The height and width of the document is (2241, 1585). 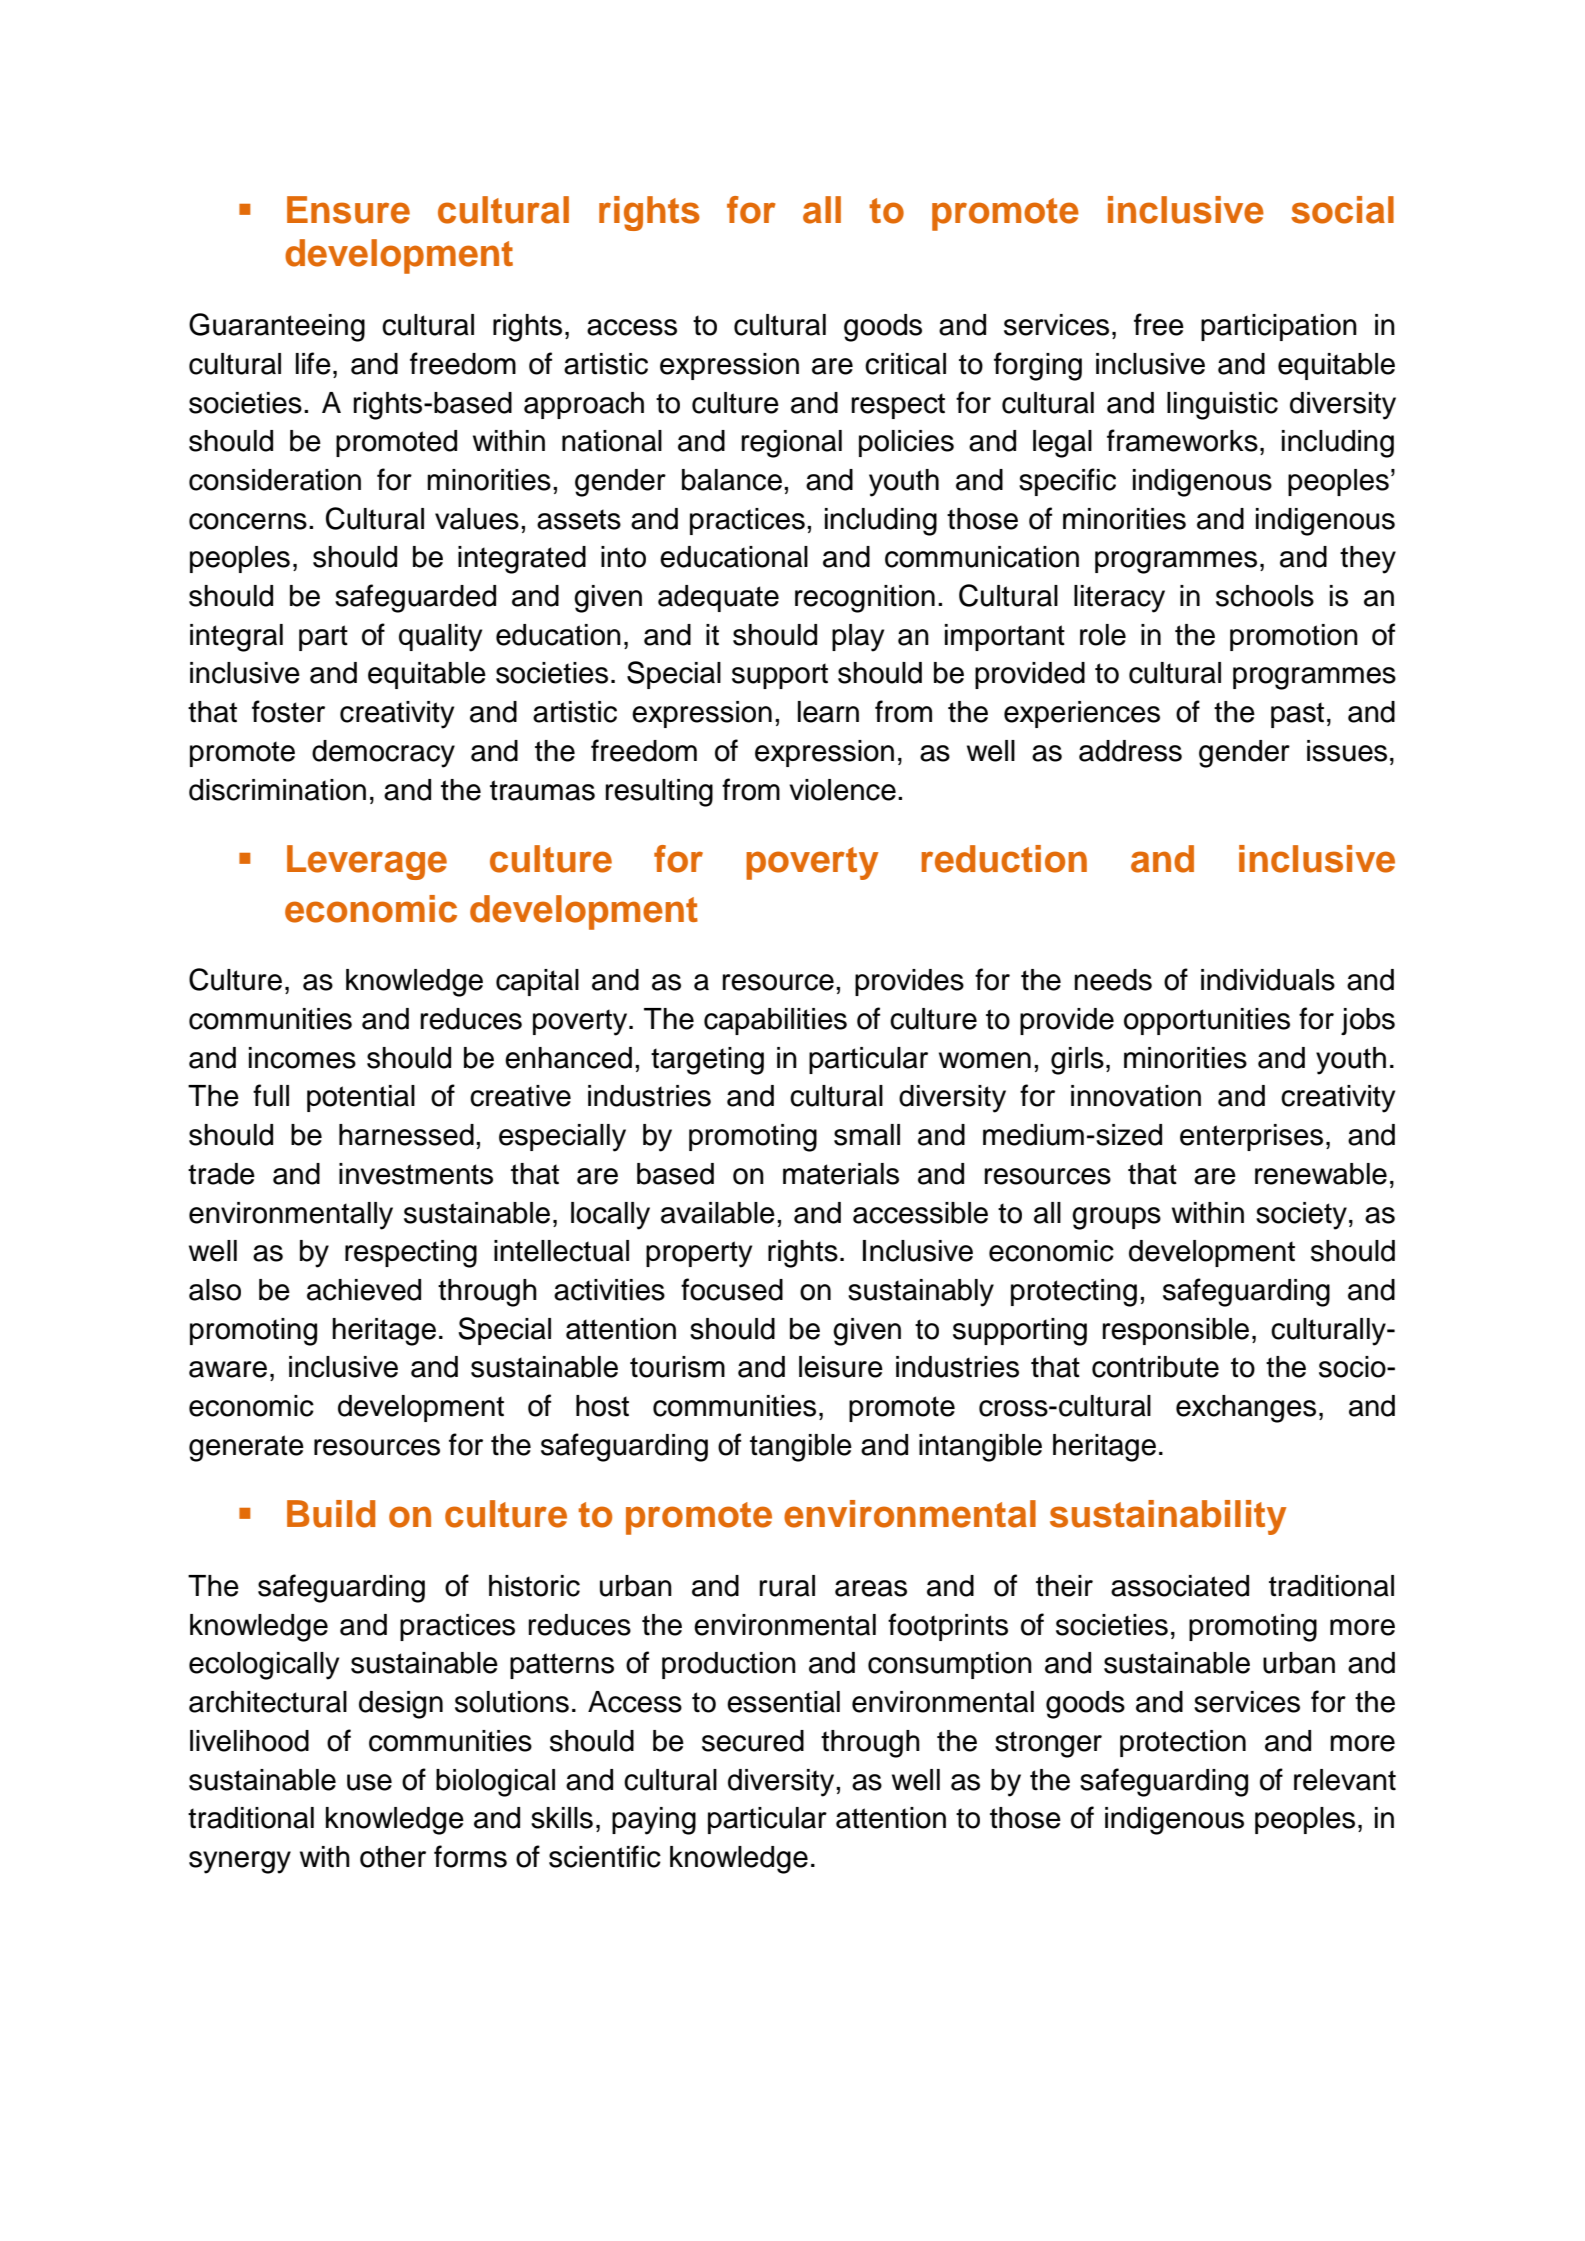 I want to click on secured, so click(x=753, y=1741).
